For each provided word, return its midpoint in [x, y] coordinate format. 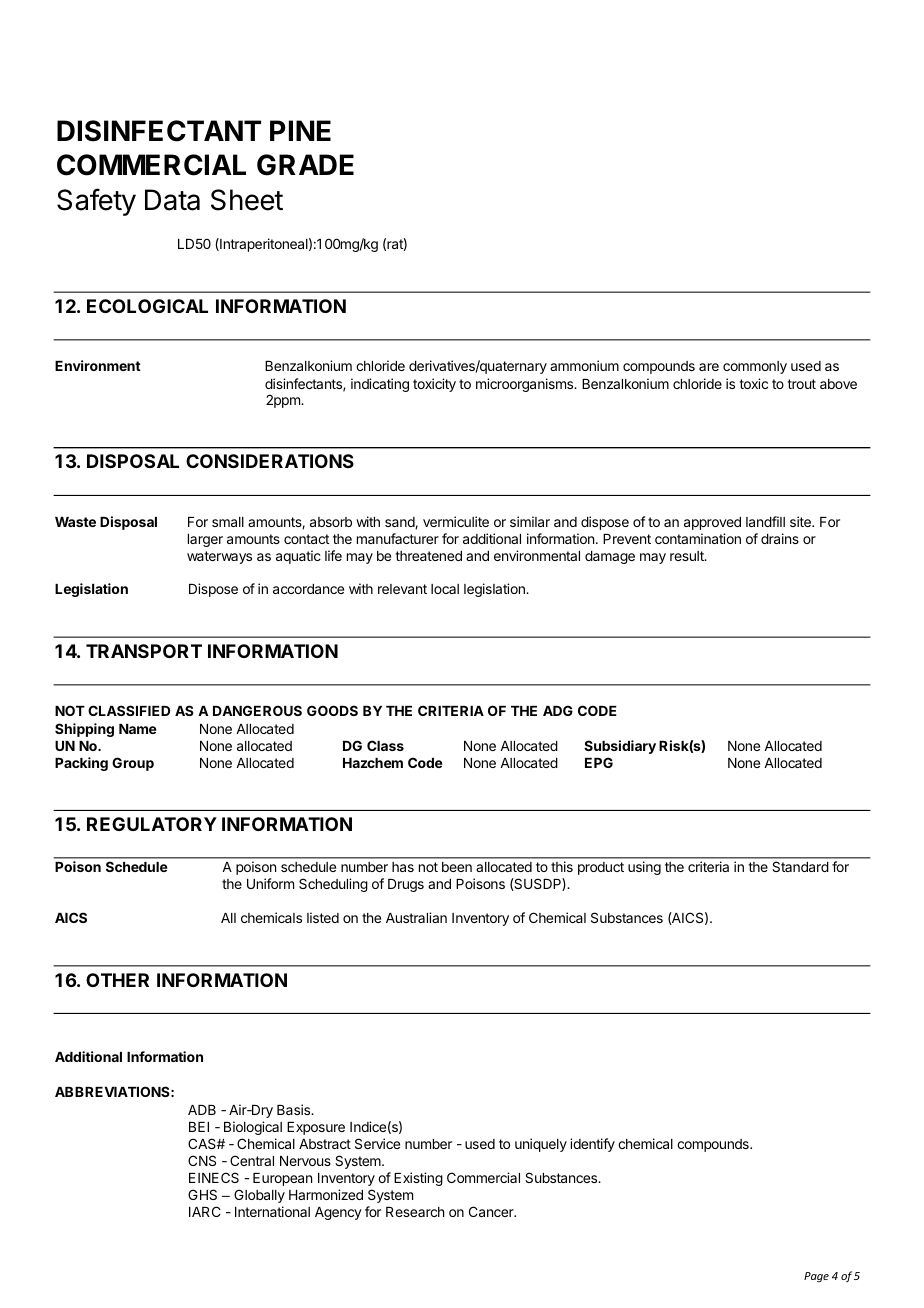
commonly [755, 367]
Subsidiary [620, 747]
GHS [202, 1194]
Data [172, 200]
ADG [558, 710]
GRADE [305, 165]
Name [138, 729]
